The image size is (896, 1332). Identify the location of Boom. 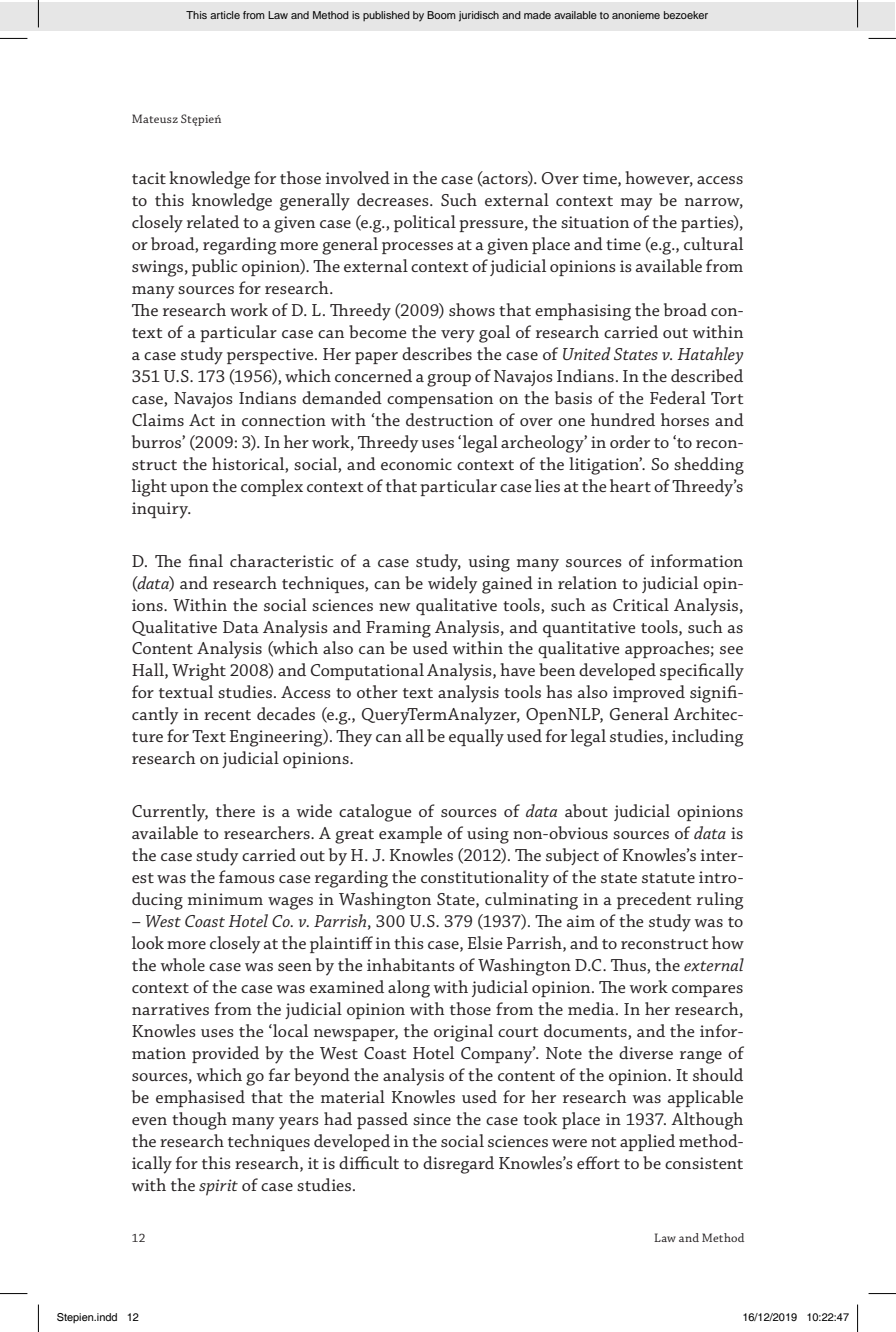
(441, 15).
